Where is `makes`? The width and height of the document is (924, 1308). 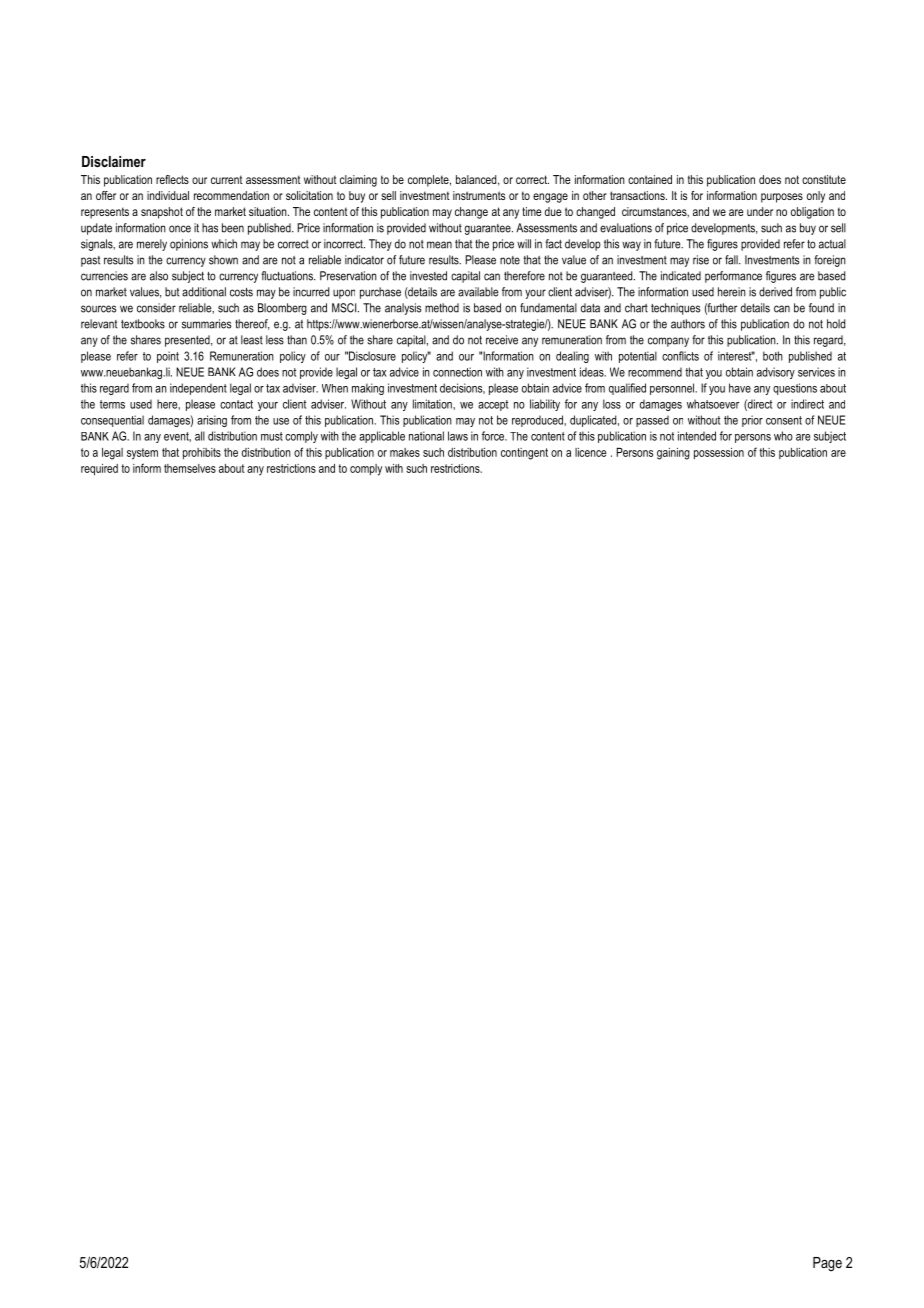 makes is located at coordinates (405, 452).
